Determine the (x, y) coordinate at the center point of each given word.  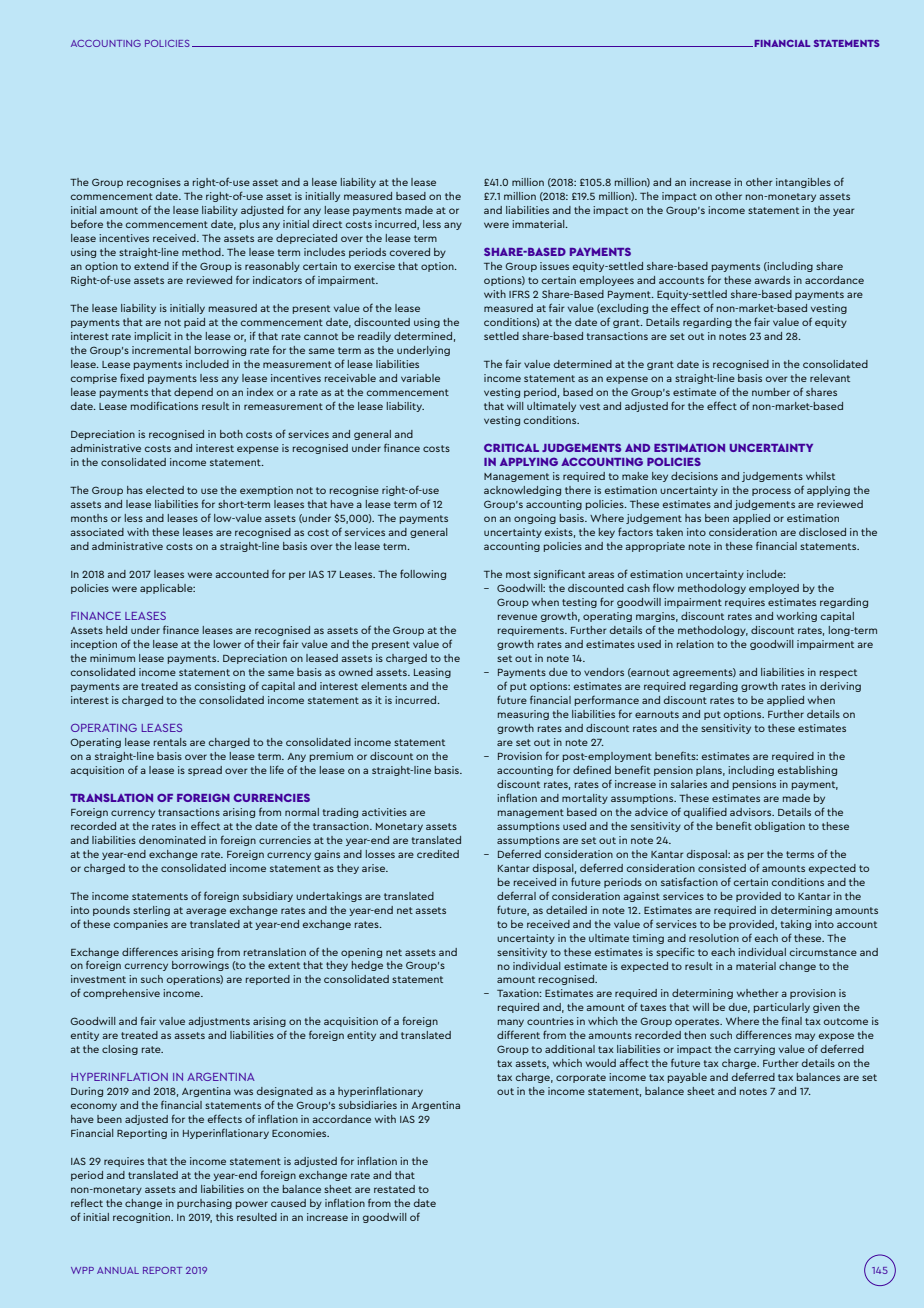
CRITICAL (511, 447)
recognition (142, 1218)
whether (757, 993)
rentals (170, 742)
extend (151, 266)
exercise (374, 266)
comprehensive (121, 994)
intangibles (803, 183)
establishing (807, 771)
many (511, 1023)
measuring (523, 715)
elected (165, 490)
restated (394, 1189)
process (771, 492)
